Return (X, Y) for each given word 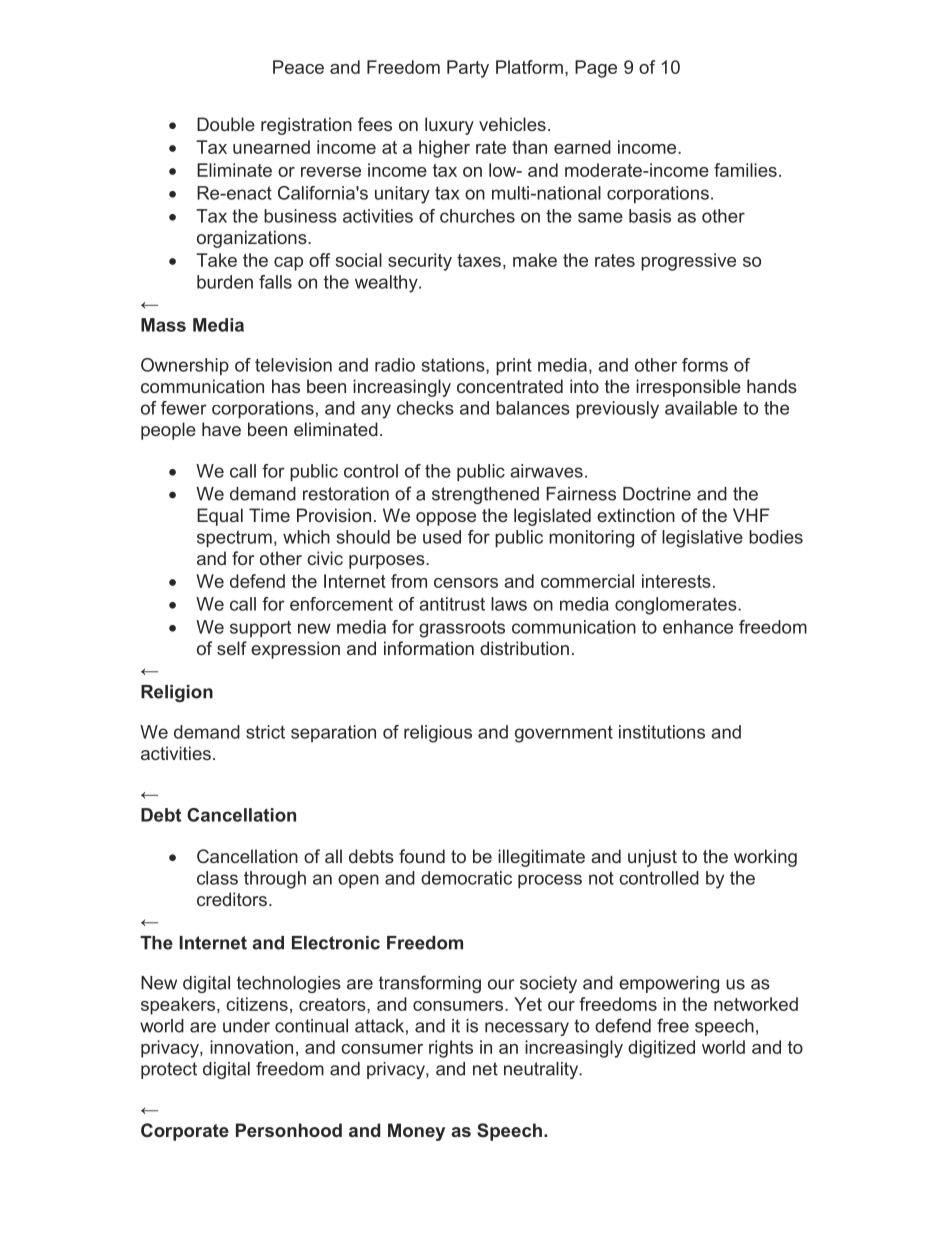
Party (468, 69)
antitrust (452, 604)
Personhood (289, 1130)
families (745, 170)
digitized (661, 1049)
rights (451, 1049)
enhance (698, 627)
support (260, 629)
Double (226, 124)
